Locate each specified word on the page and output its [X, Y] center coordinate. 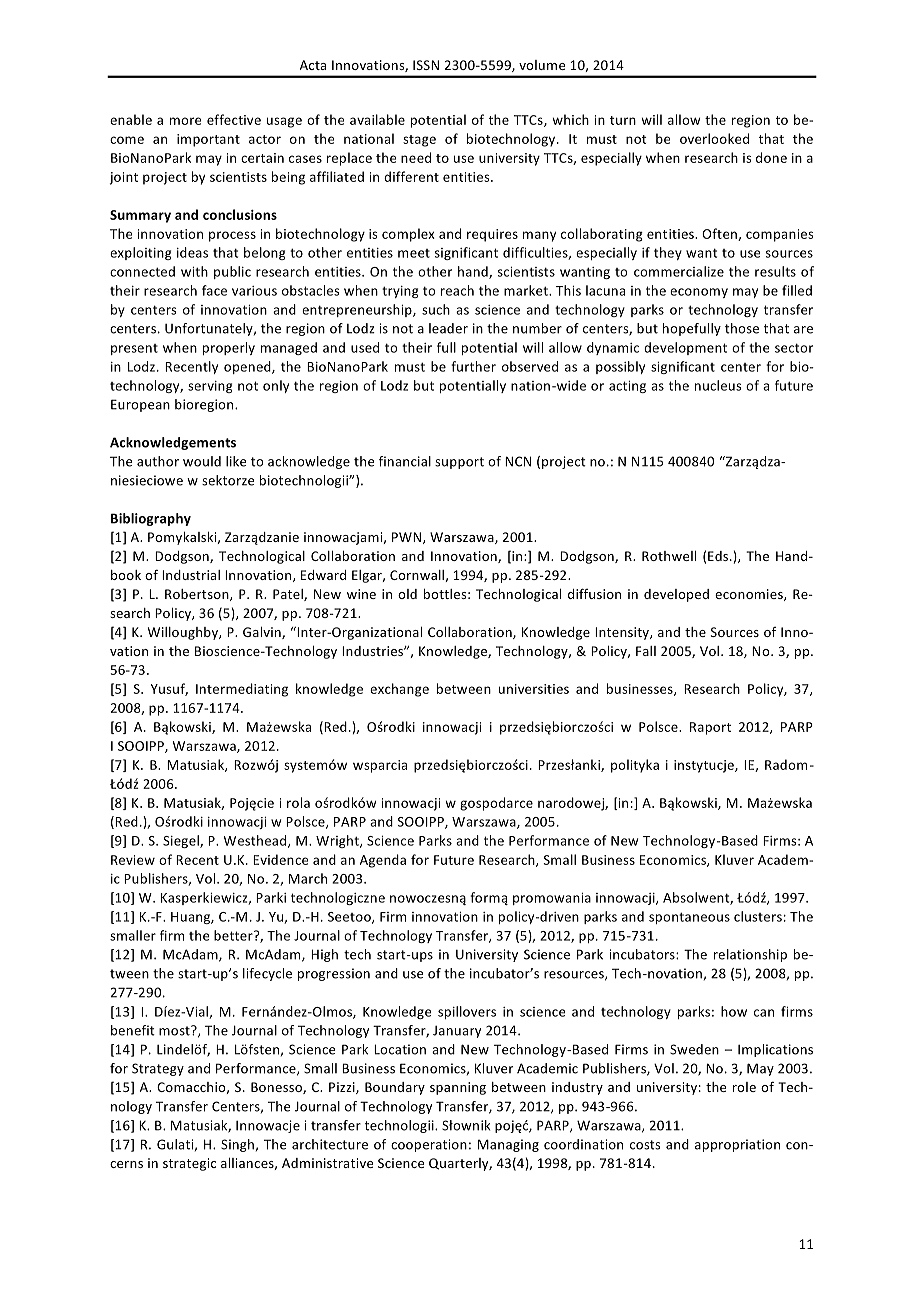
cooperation [429, 1145]
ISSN [426, 65]
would [202, 461]
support [459, 463]
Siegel [182, 841]
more [186, 121]
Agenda [383, 861]
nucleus [718, 385]
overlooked [714, 138]
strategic [189, 1164]
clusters [758, 916]
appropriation [737, 1145]
